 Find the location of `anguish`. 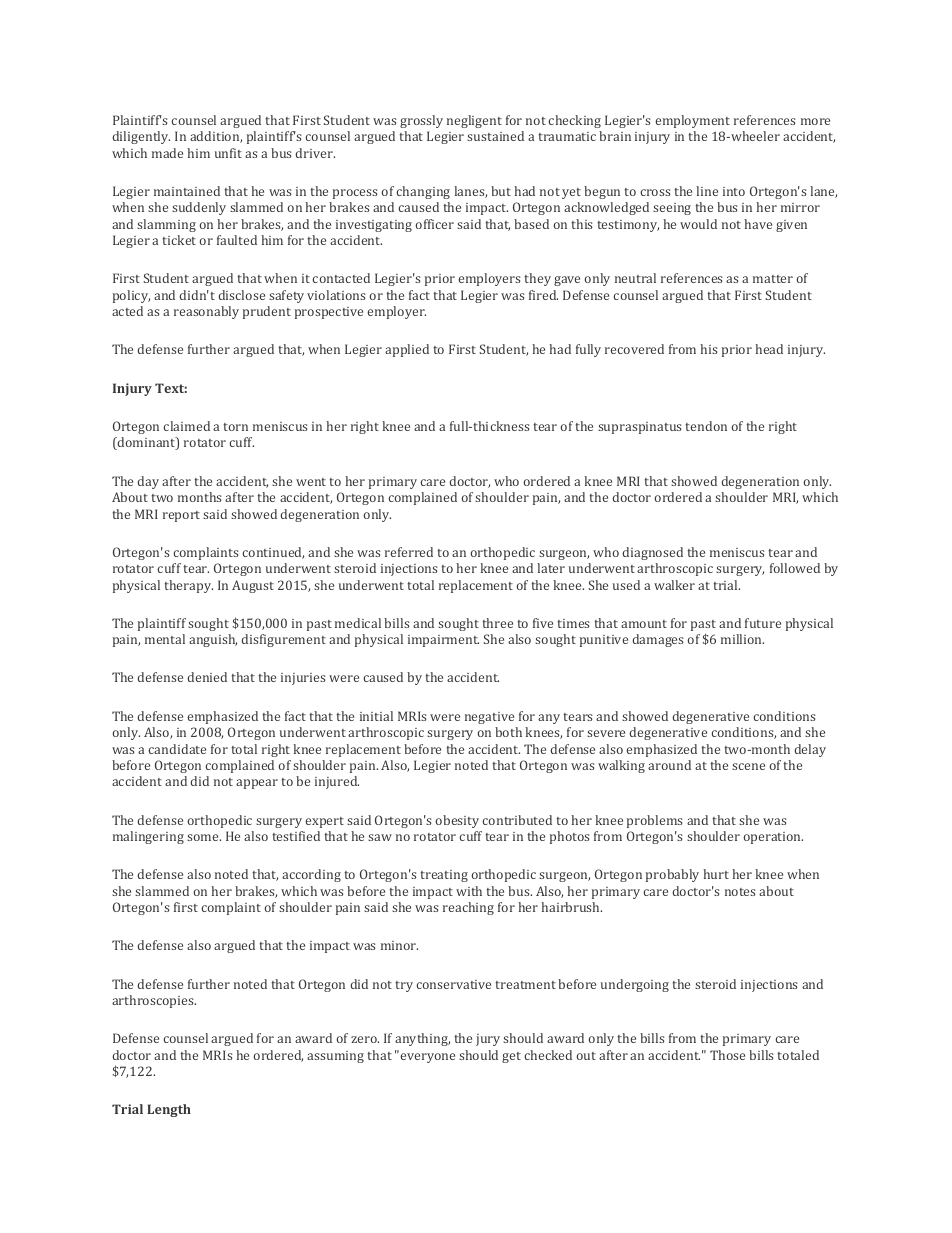

anguish is located at coordinates (213, 640).
